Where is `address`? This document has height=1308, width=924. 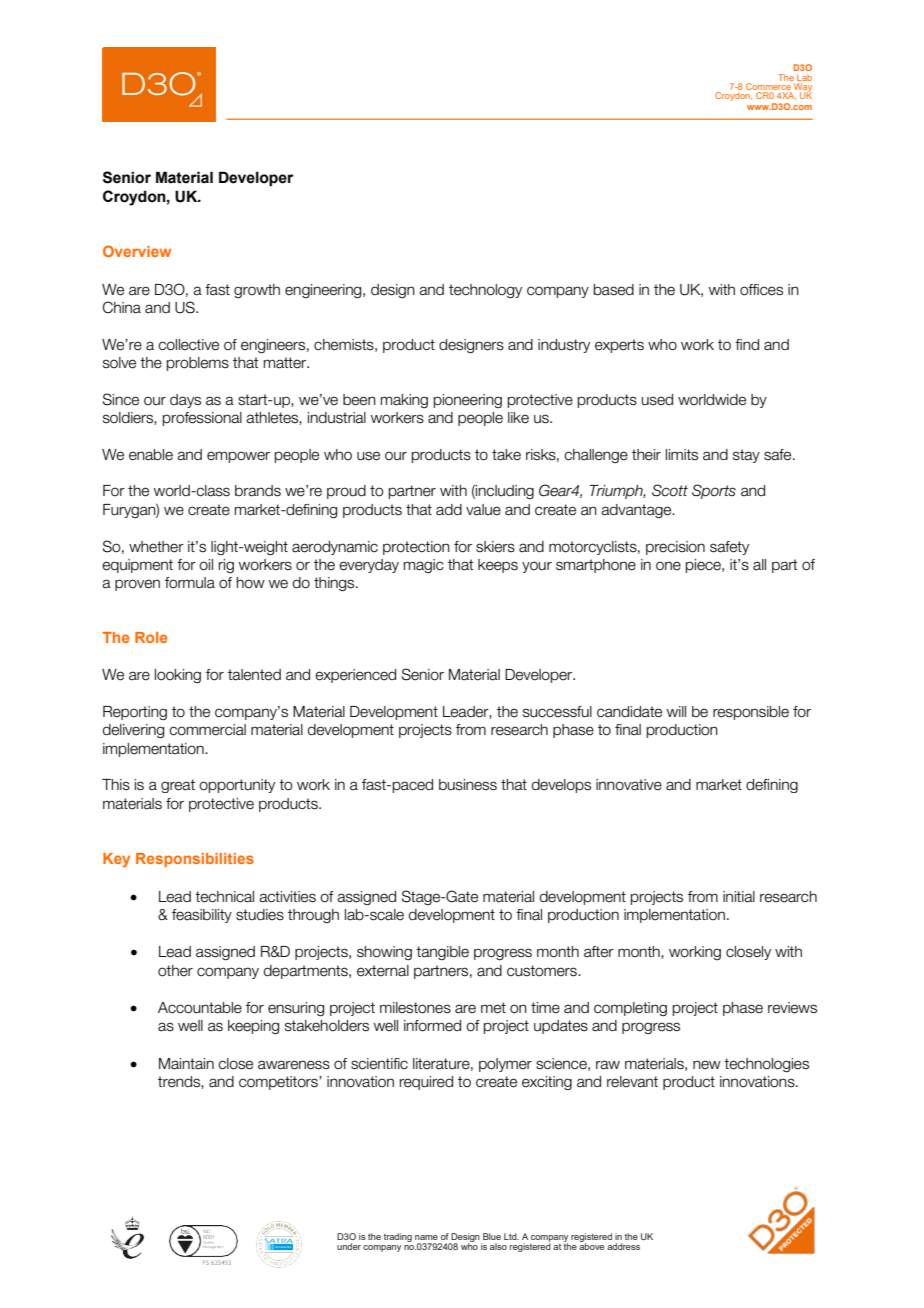
address is located at coordinates (623, 1246).
